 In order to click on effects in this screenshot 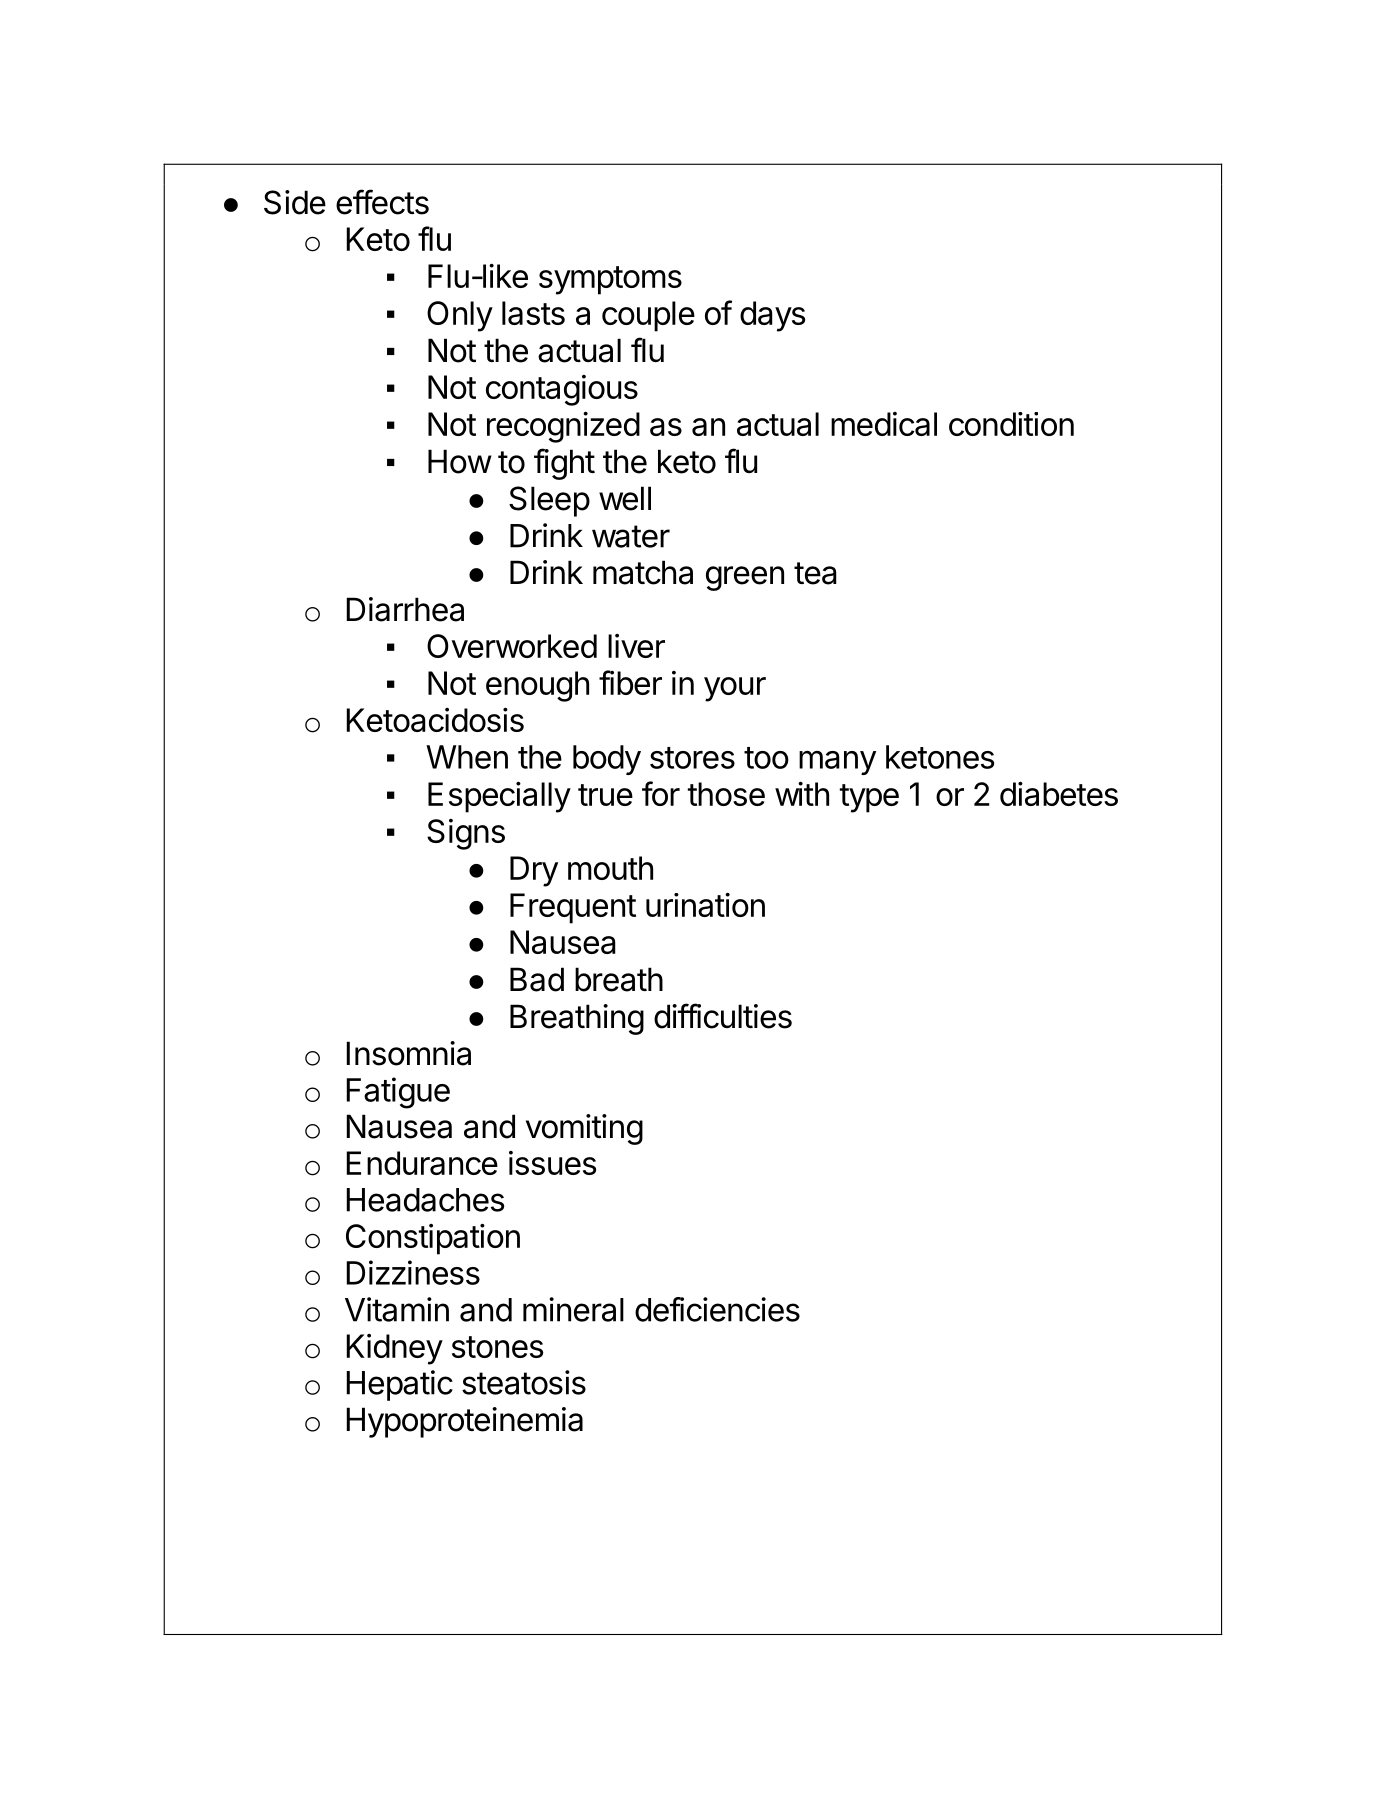, I will do `click(382, 202)`.
